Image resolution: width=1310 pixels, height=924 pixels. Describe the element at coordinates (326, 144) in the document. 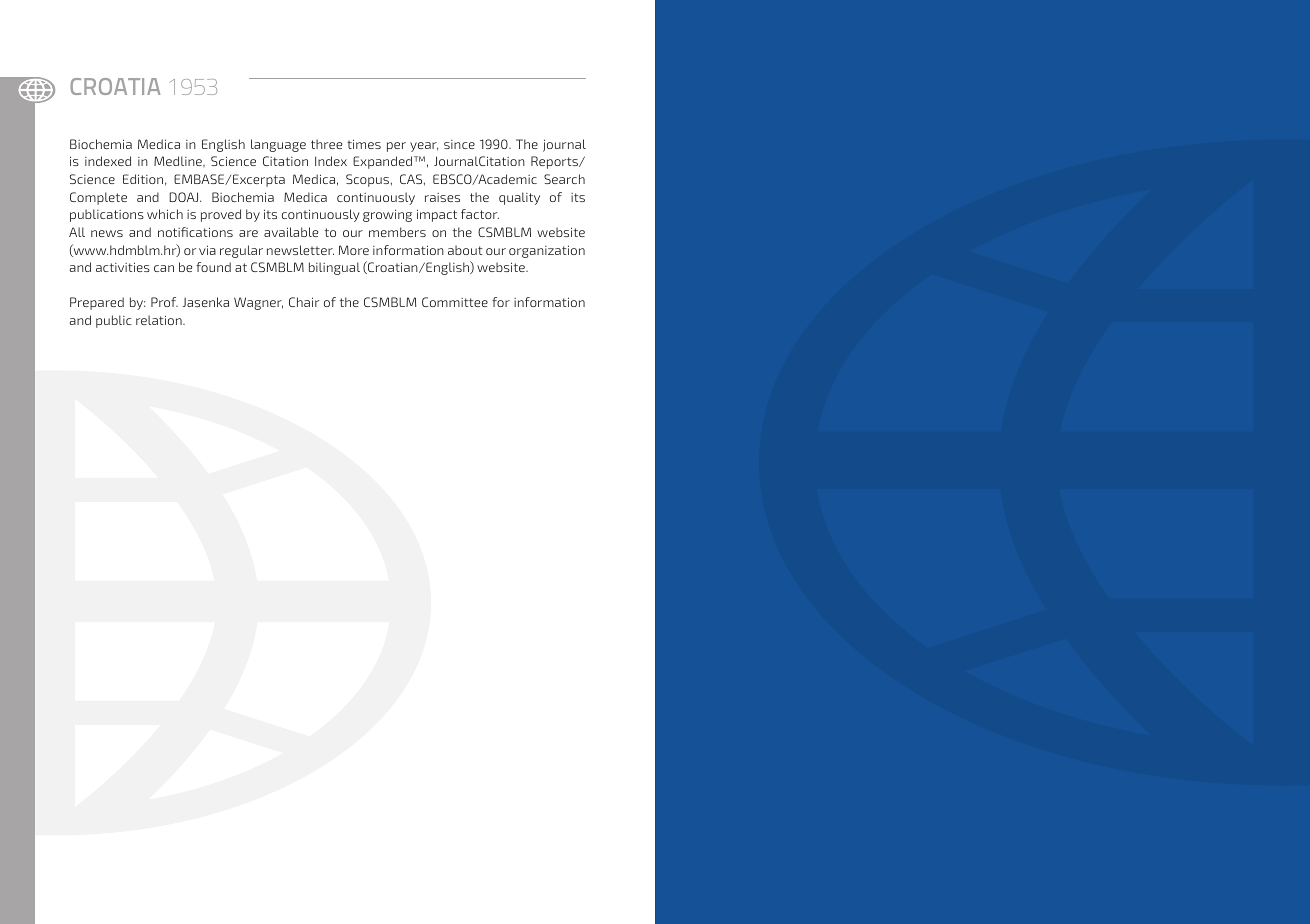

I see `three` at that location.
